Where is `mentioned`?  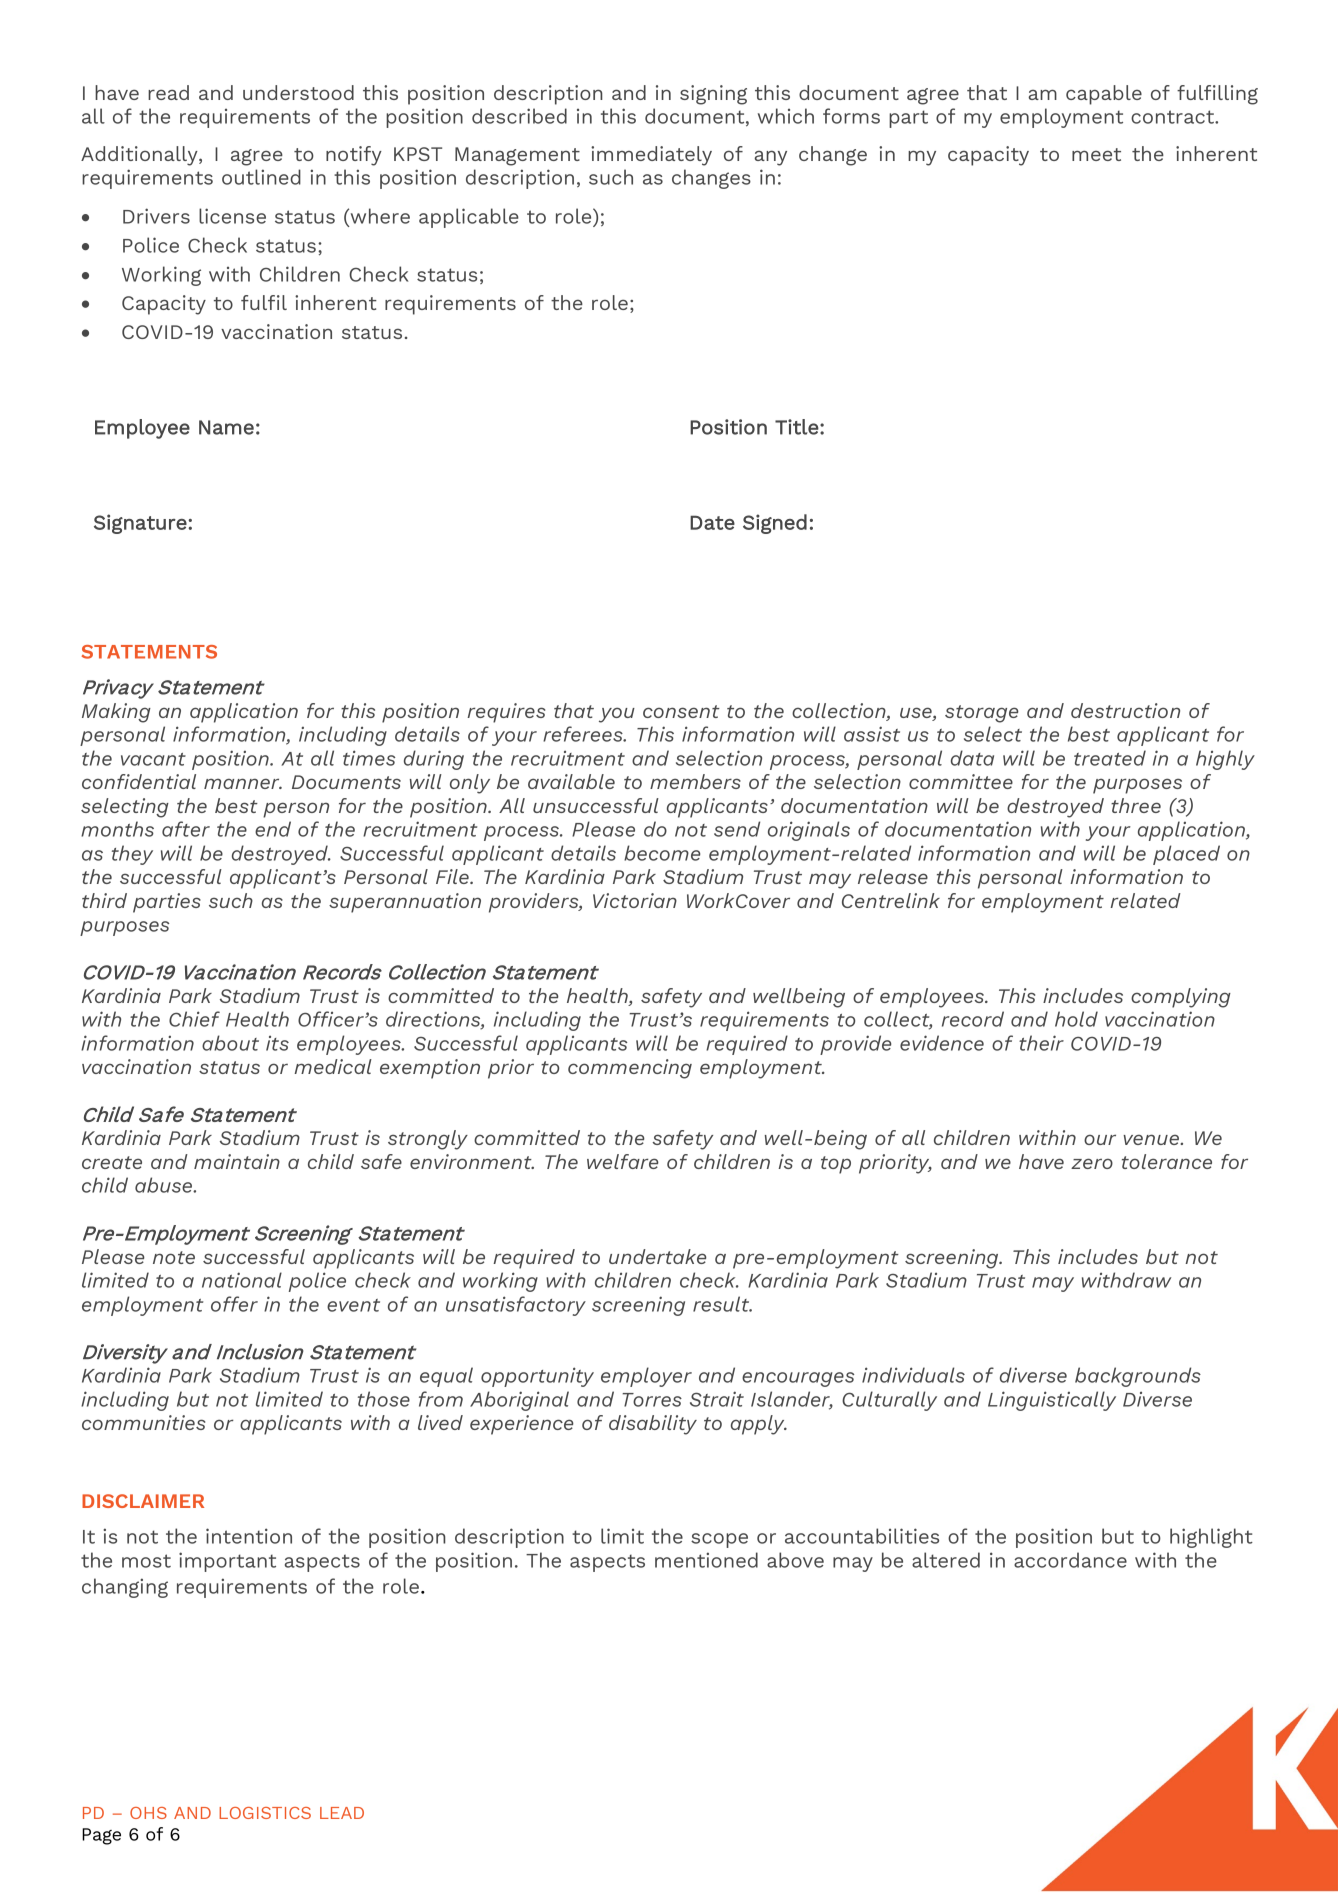 mentioned is located at coordinates (706, 1560).
